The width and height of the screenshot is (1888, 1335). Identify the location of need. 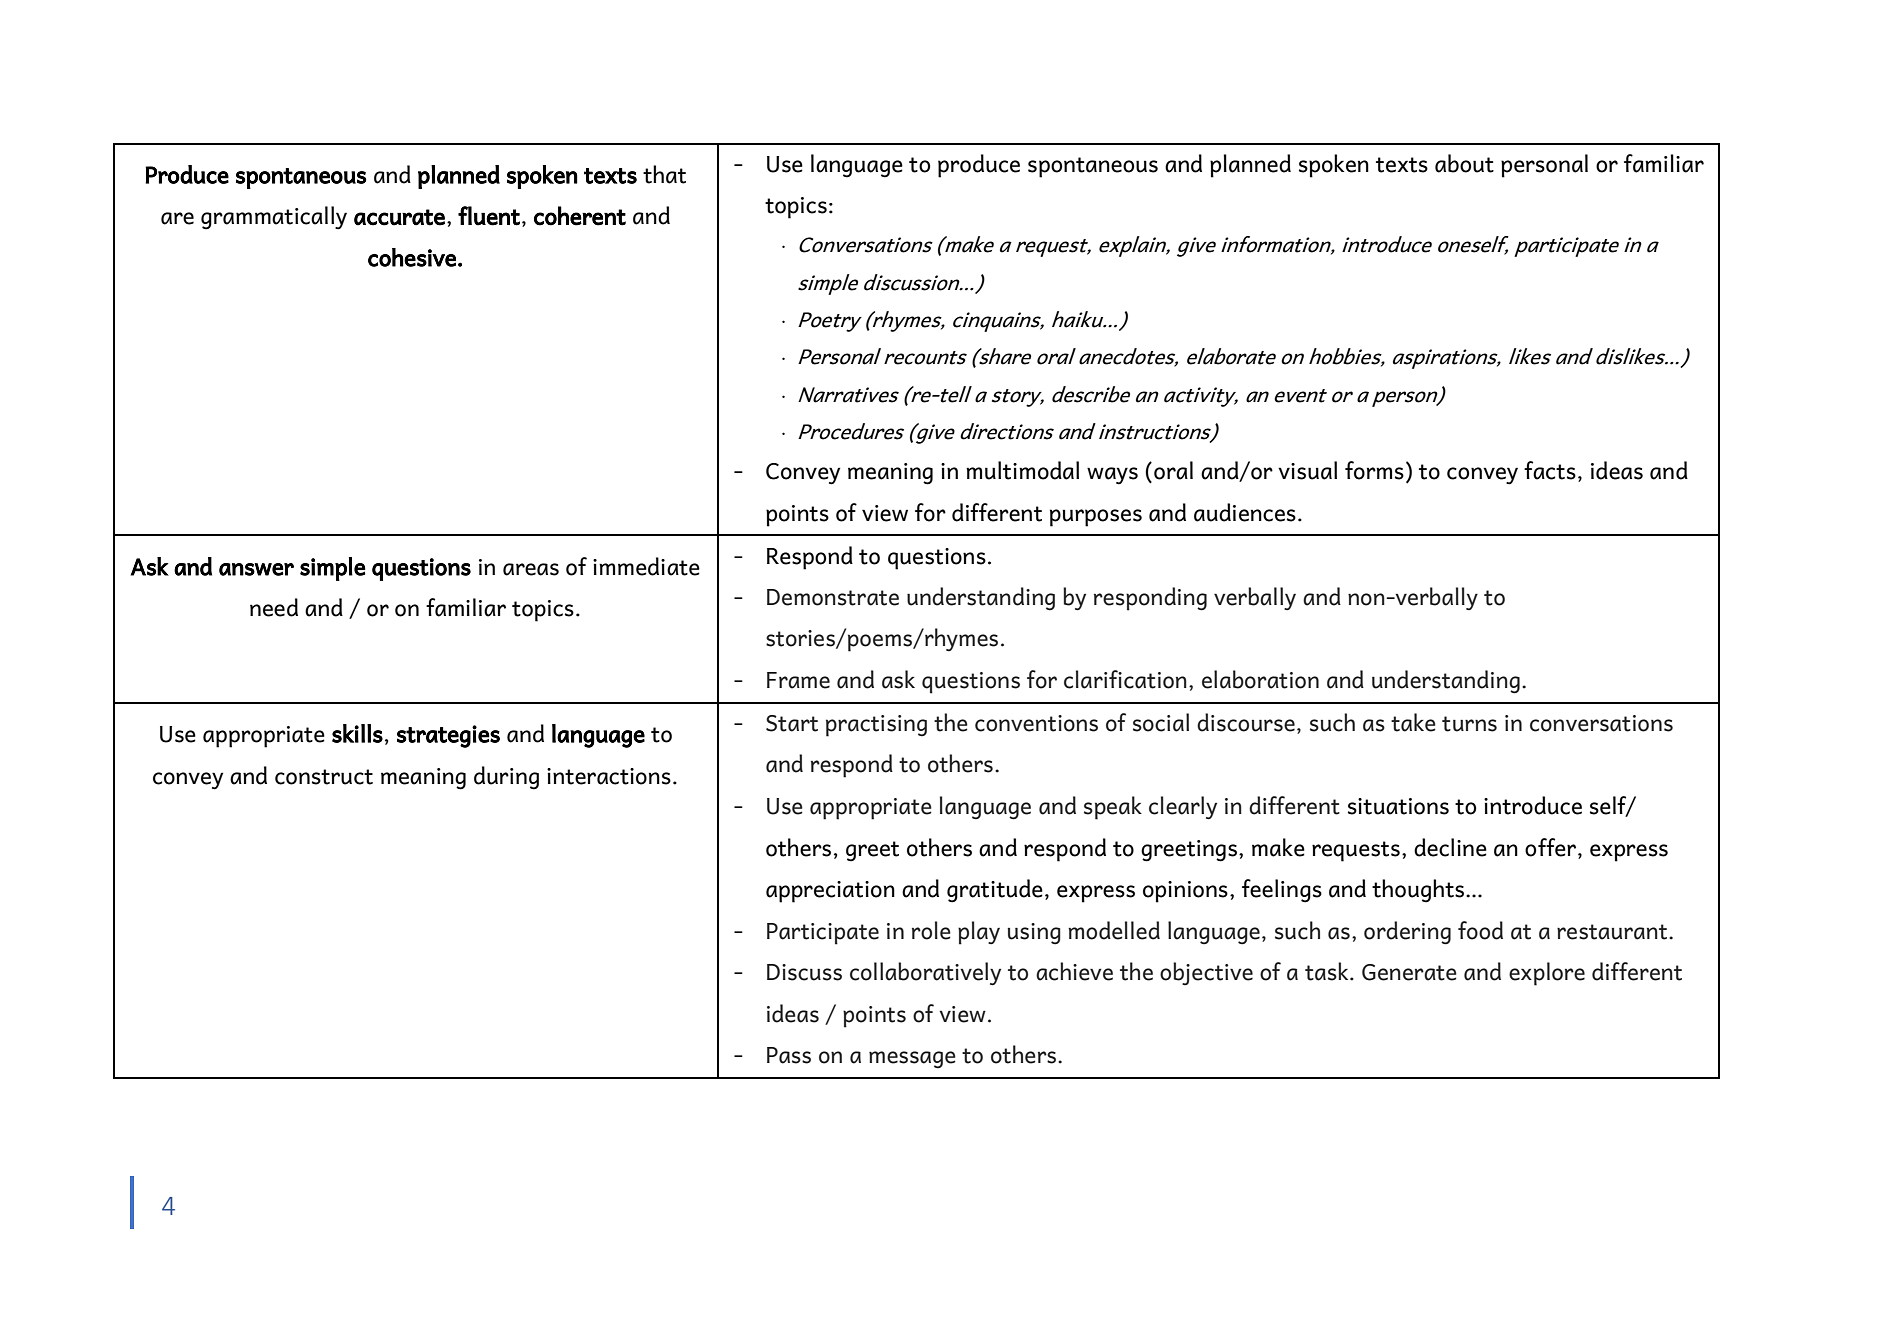
(274, 607).
